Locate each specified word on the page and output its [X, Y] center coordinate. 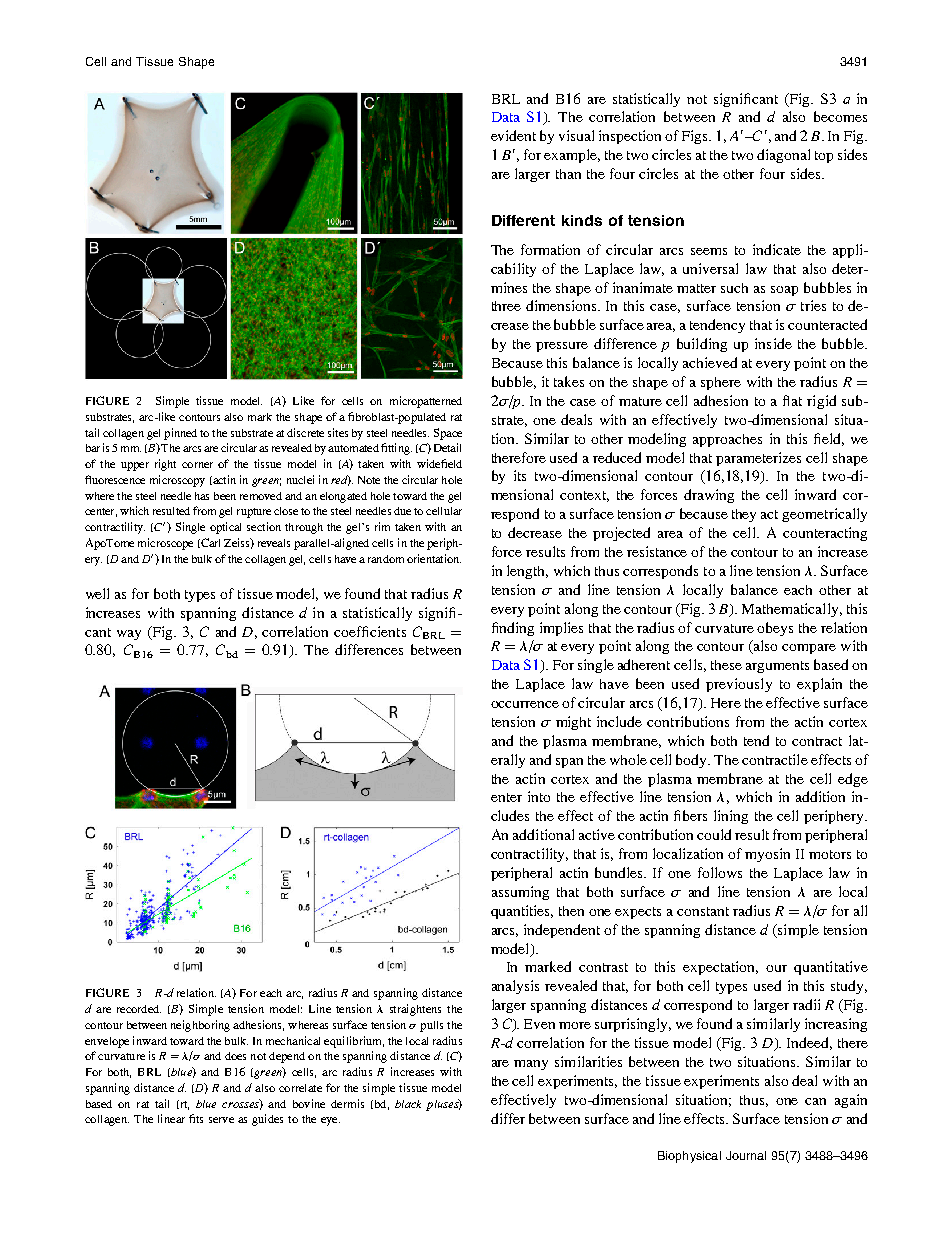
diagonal [783, 156]
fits [196, 1118]
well [97, 593]
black [408, 1104]
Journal [746, 1155]
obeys [775, 629]
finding [513, 629]
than [568, 174]
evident [513, 135]
